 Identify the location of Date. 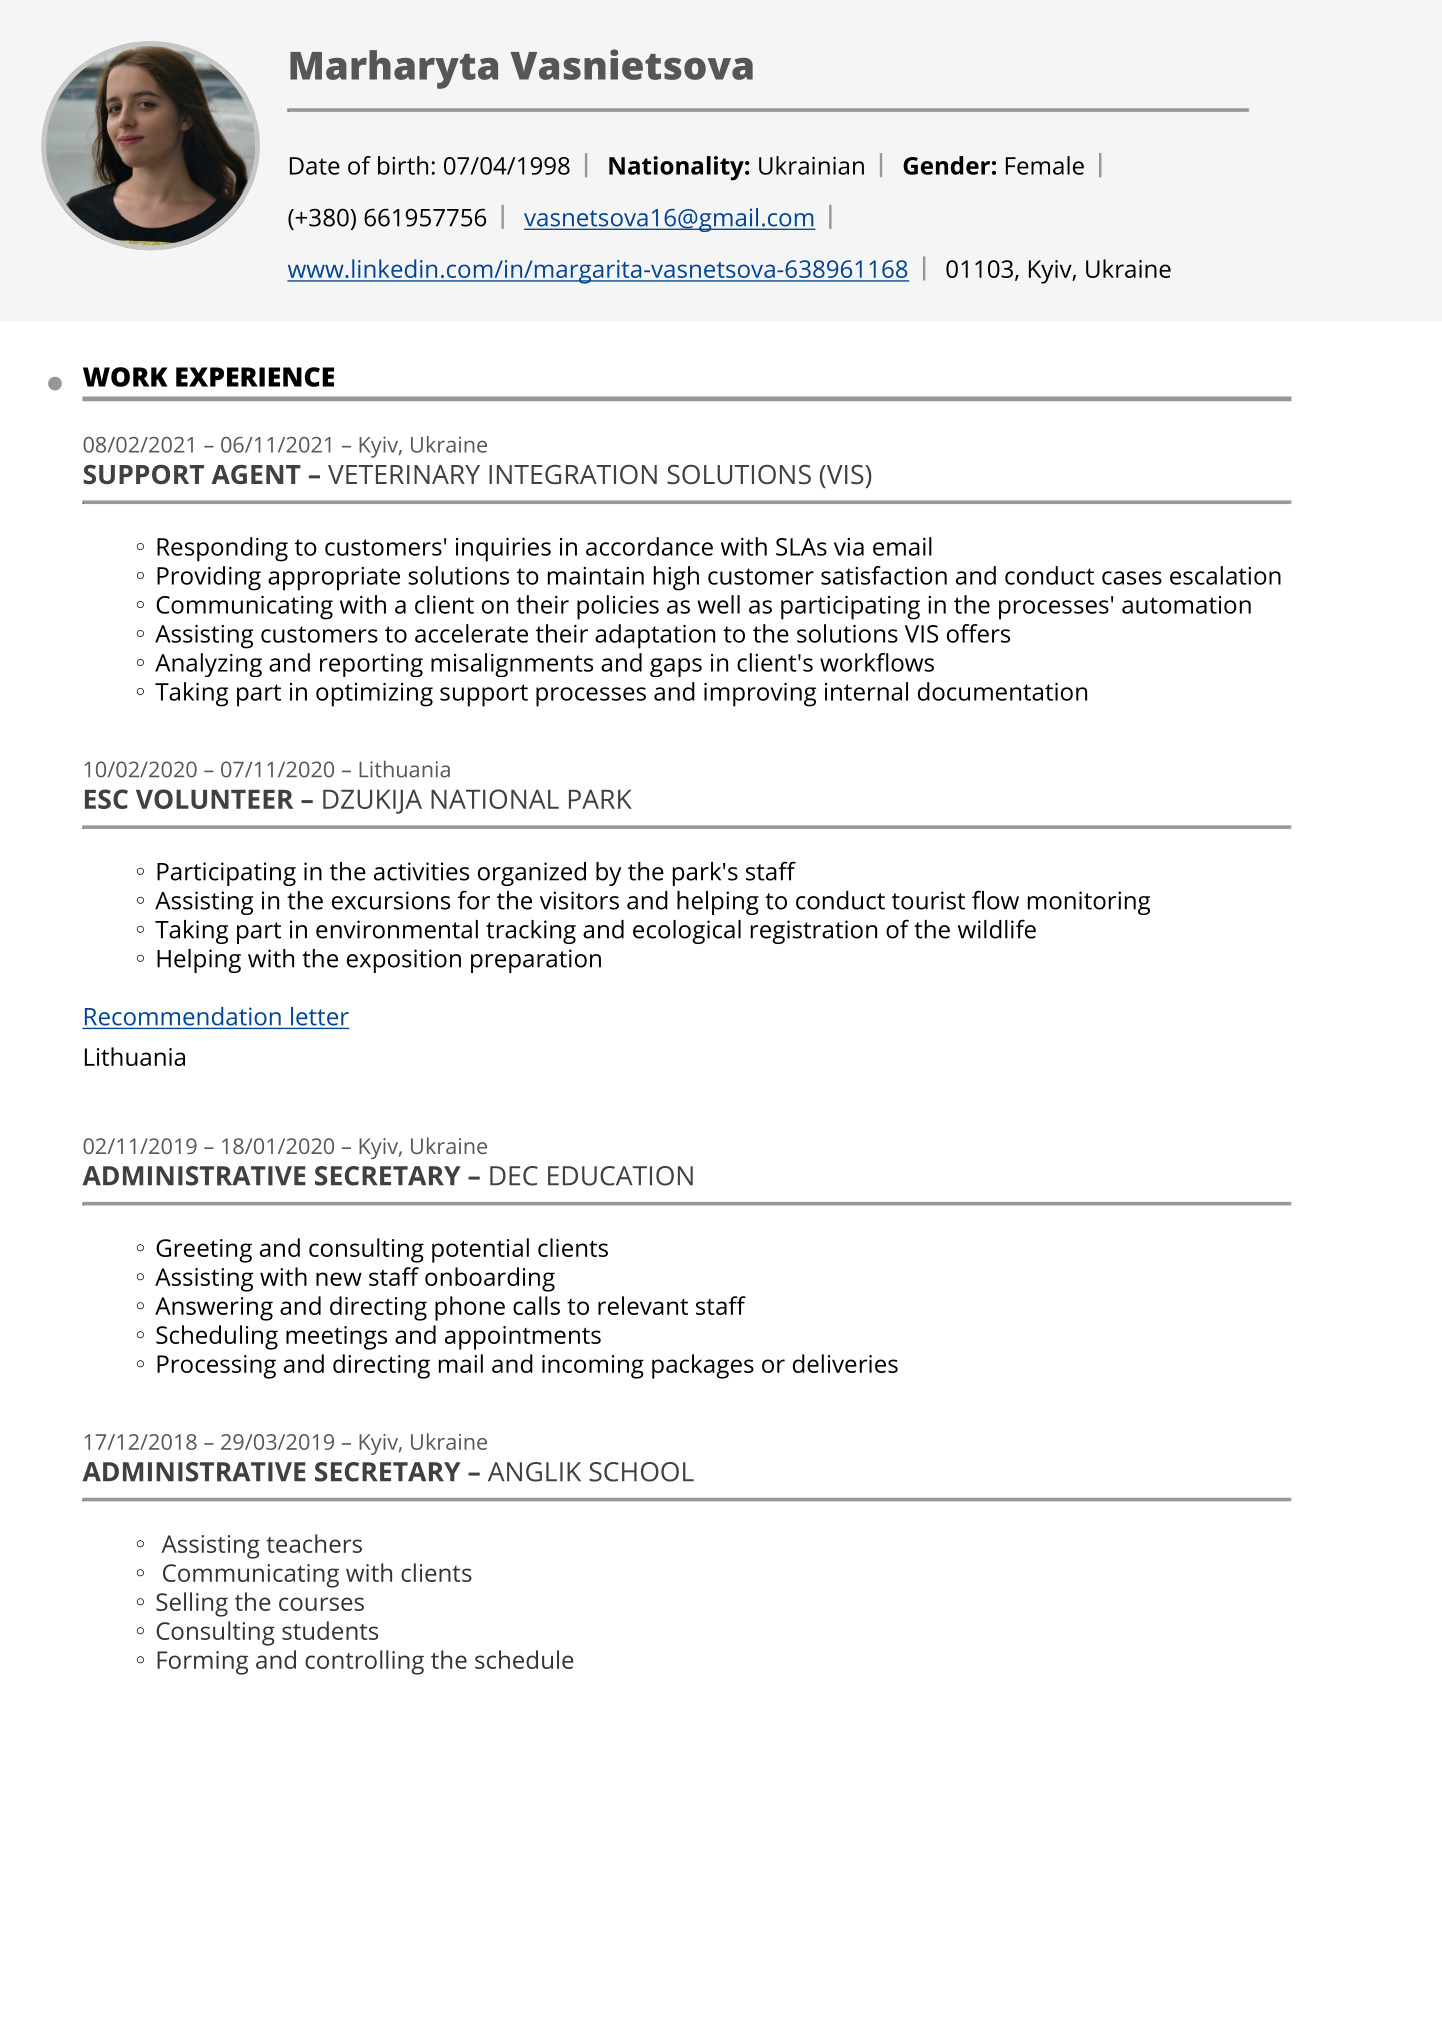
(315, 166).
